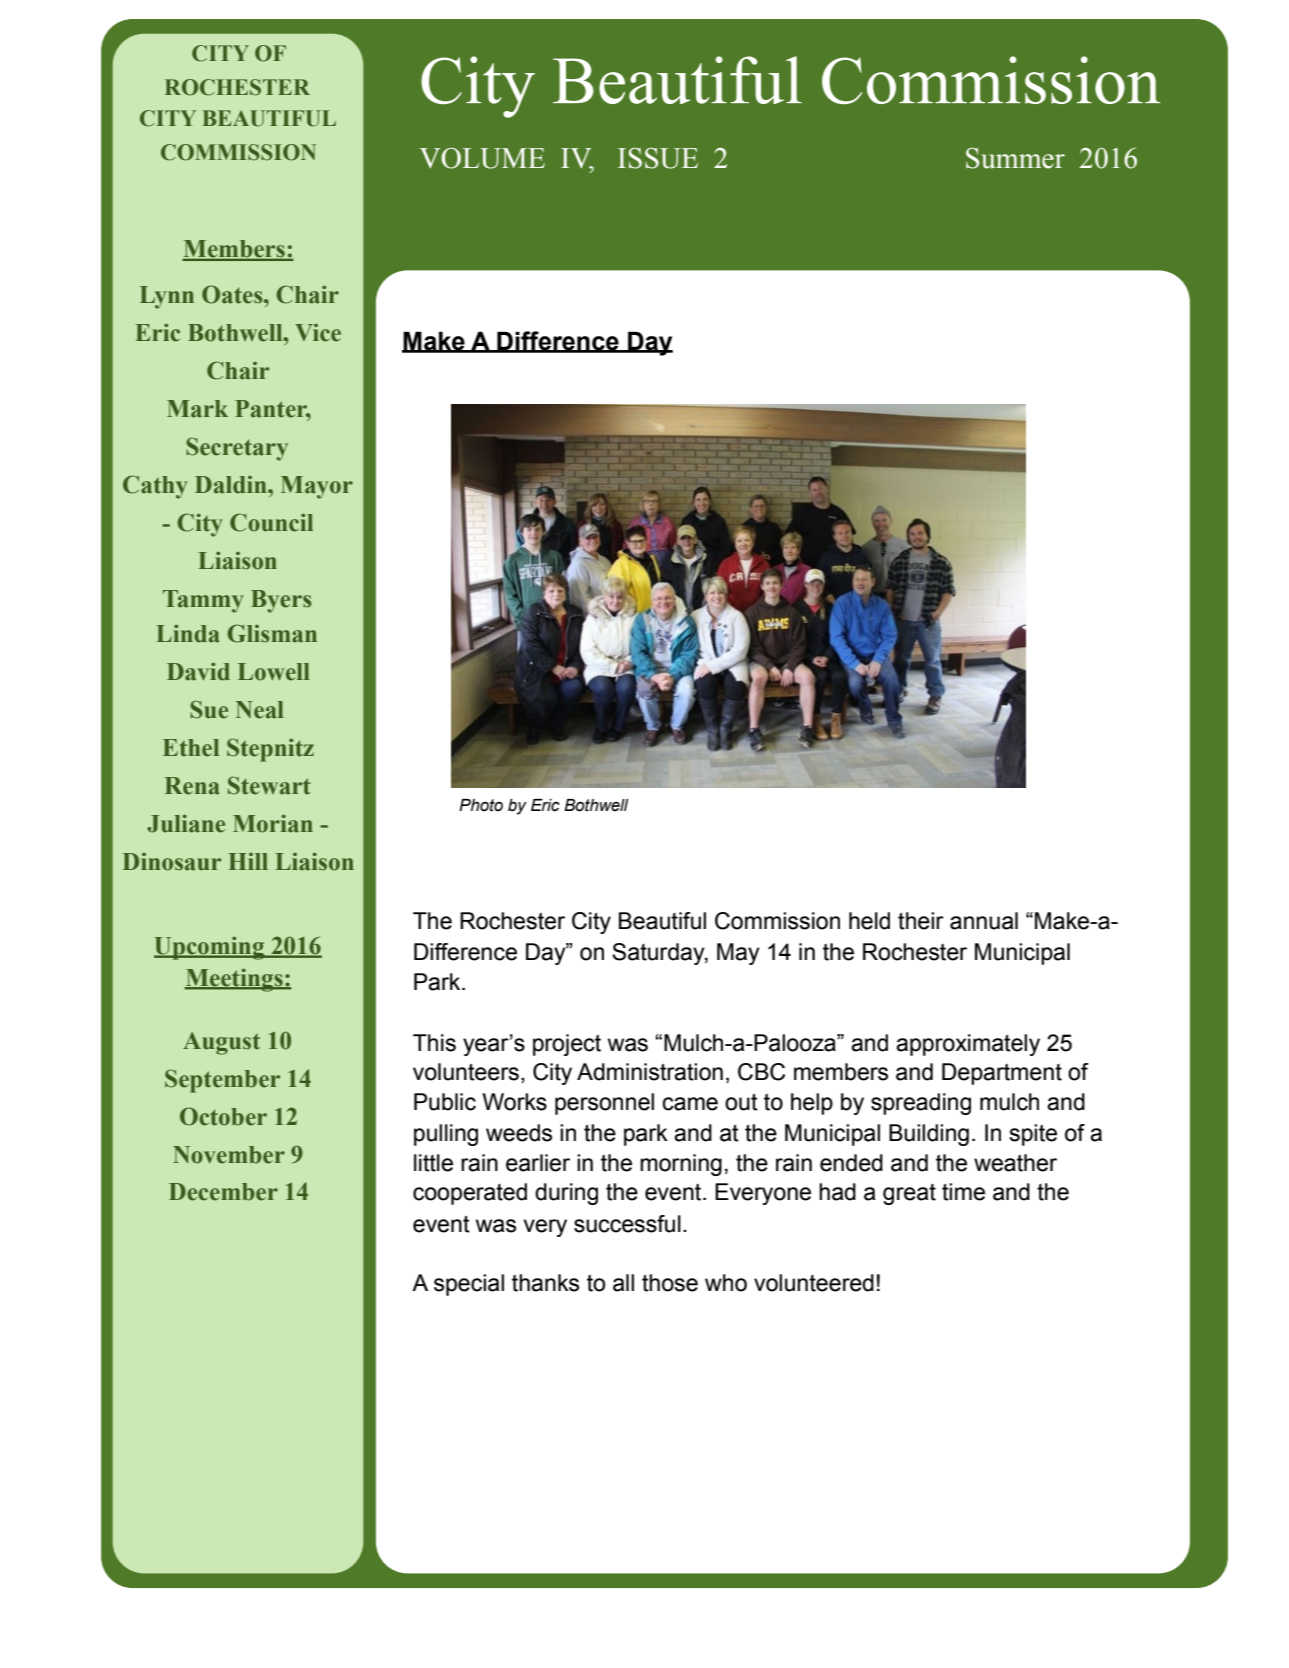  I want to click on their, so click(921, 921).
